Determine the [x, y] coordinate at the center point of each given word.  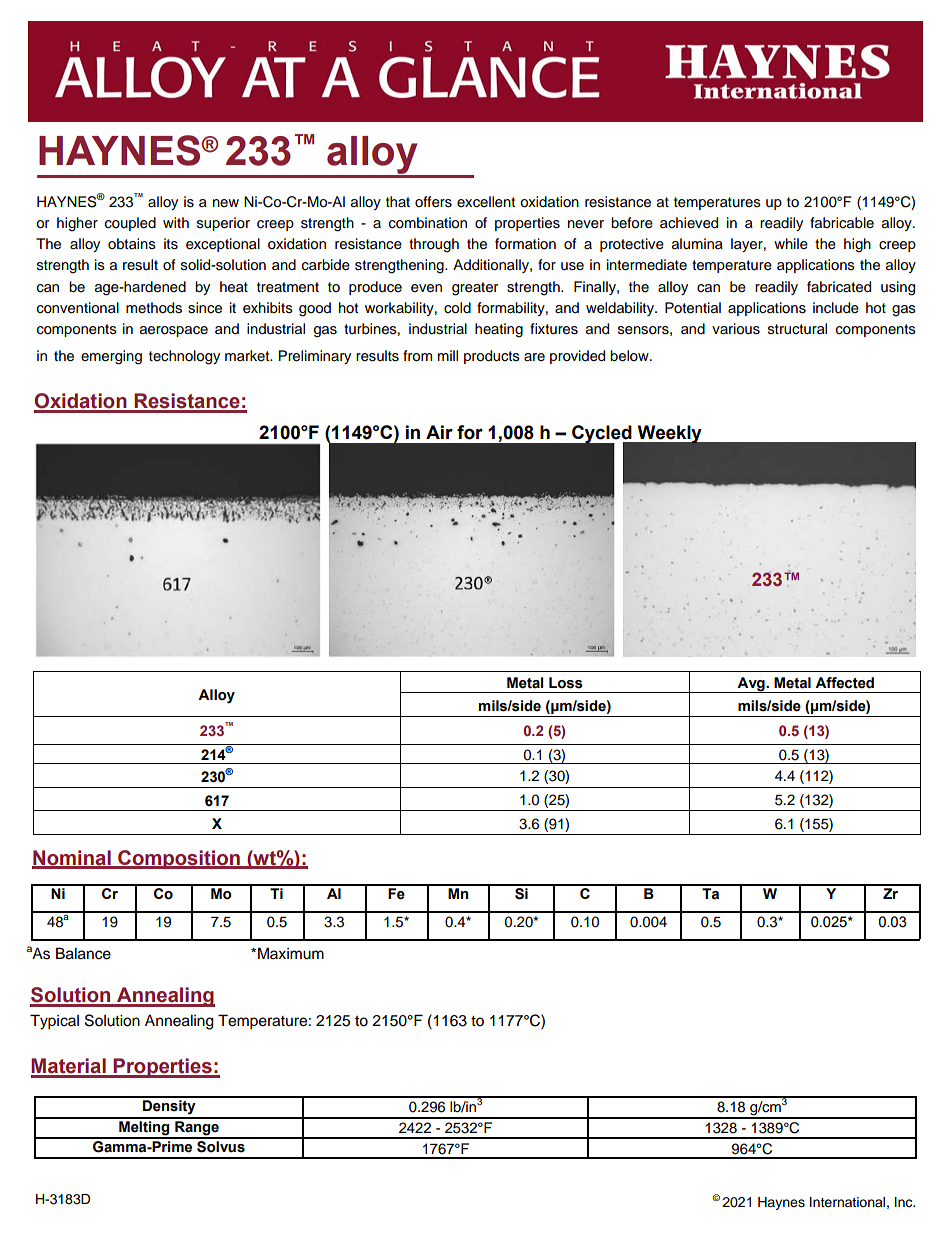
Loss [566, 683]
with [176, 222]
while [791, 244]
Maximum [291, 953]
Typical [54, 1022]
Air [439, 432]
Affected [844, 683]
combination [428, 223]
